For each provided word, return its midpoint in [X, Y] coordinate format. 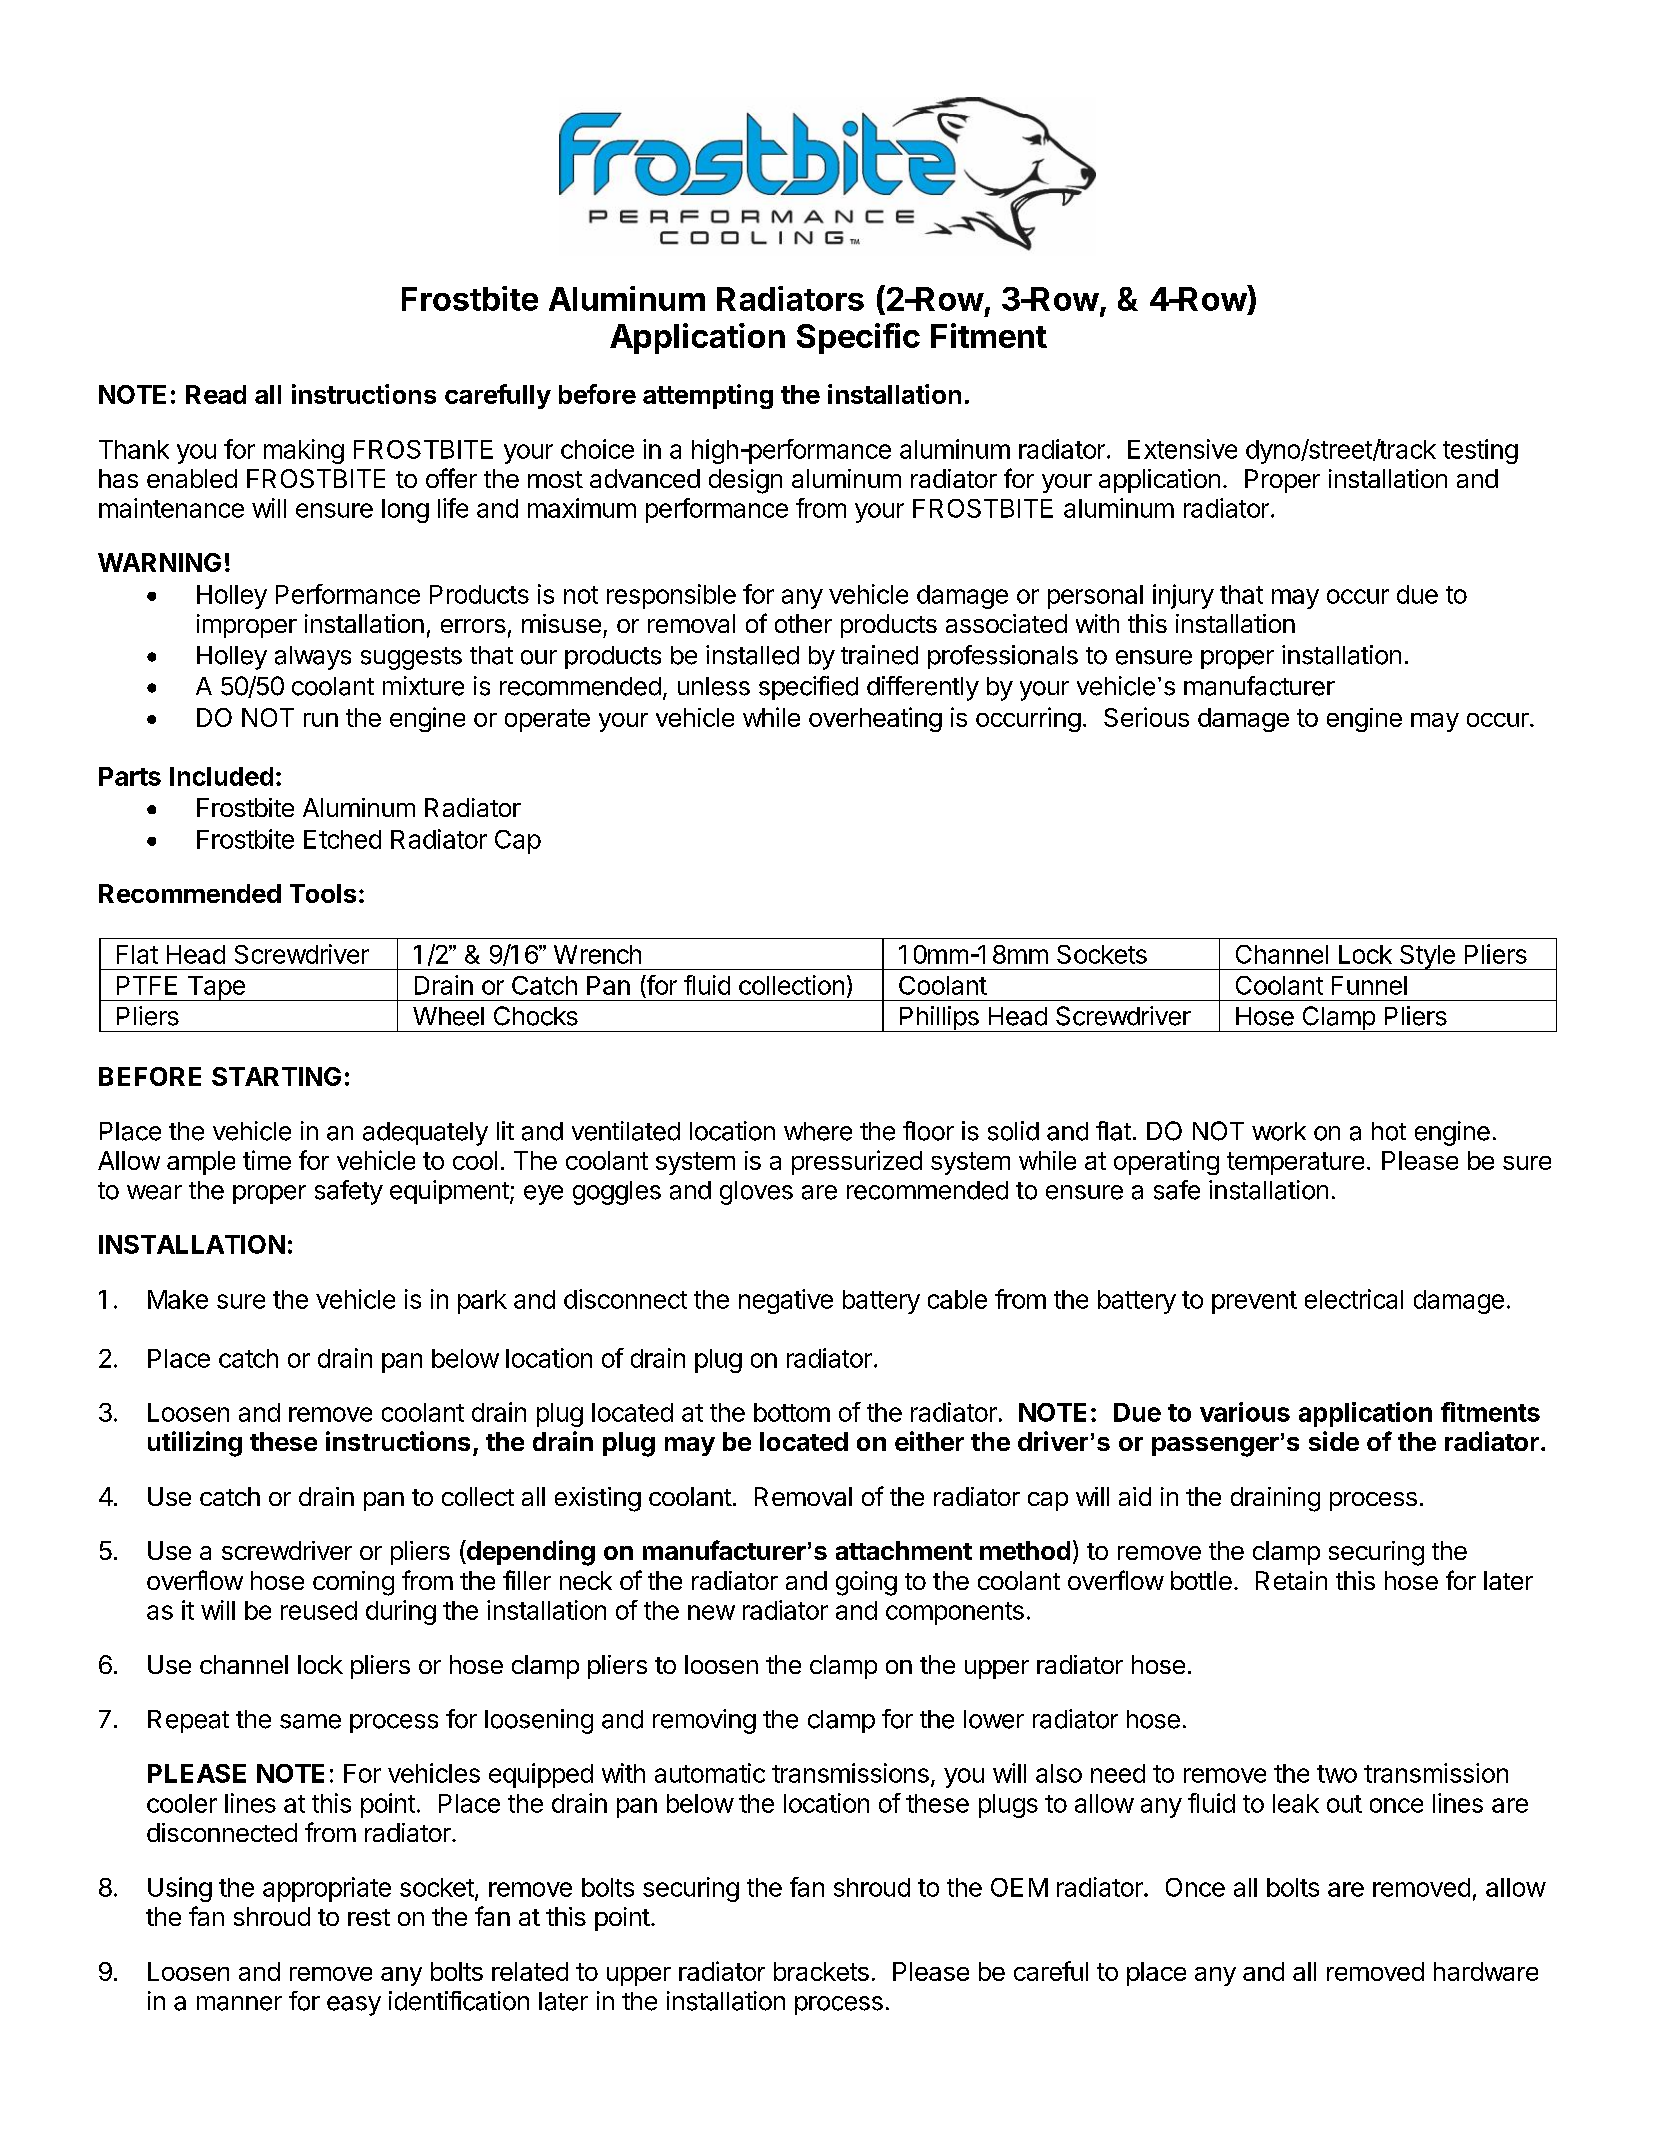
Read [216, 394]
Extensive [1182, 449]
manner [239, 2003]
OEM [1019, 1887]
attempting [708, 396]
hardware [1486, 1971]
